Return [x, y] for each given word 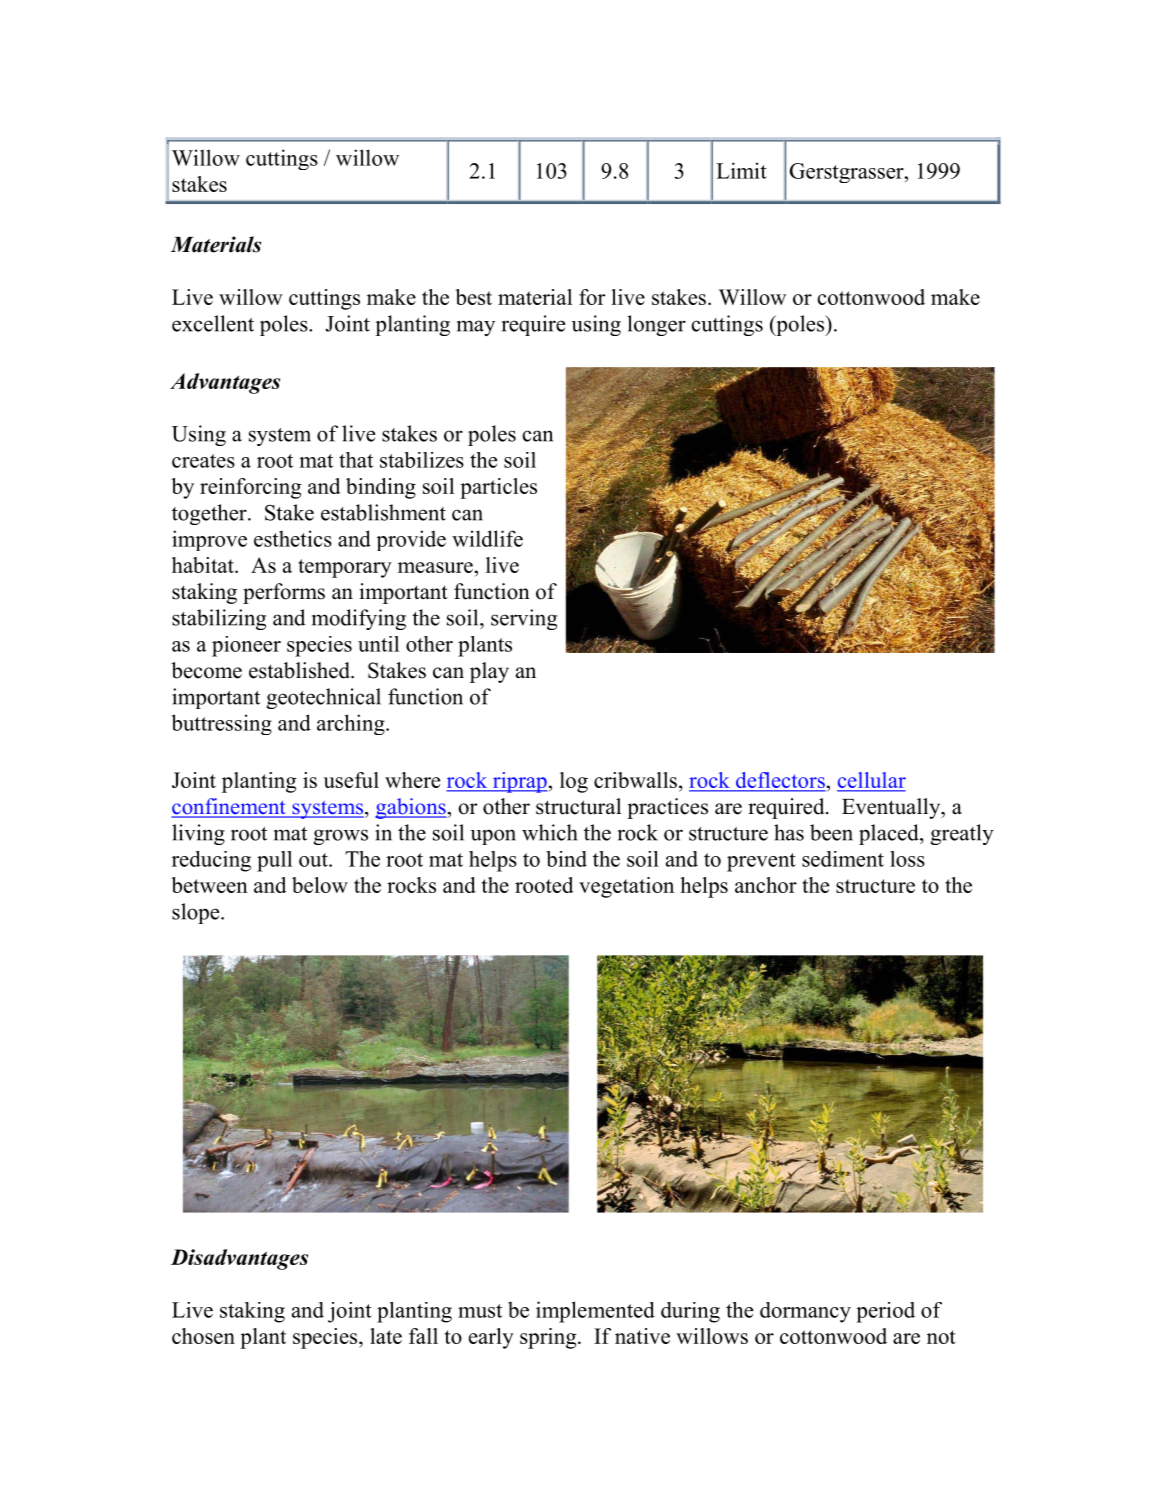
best [473, 297]
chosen [203, 1336]
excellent [213, 323]
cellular [871, 781]
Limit [741, 170]
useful [351, 780]
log [574, 782]
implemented [595, 1312]
